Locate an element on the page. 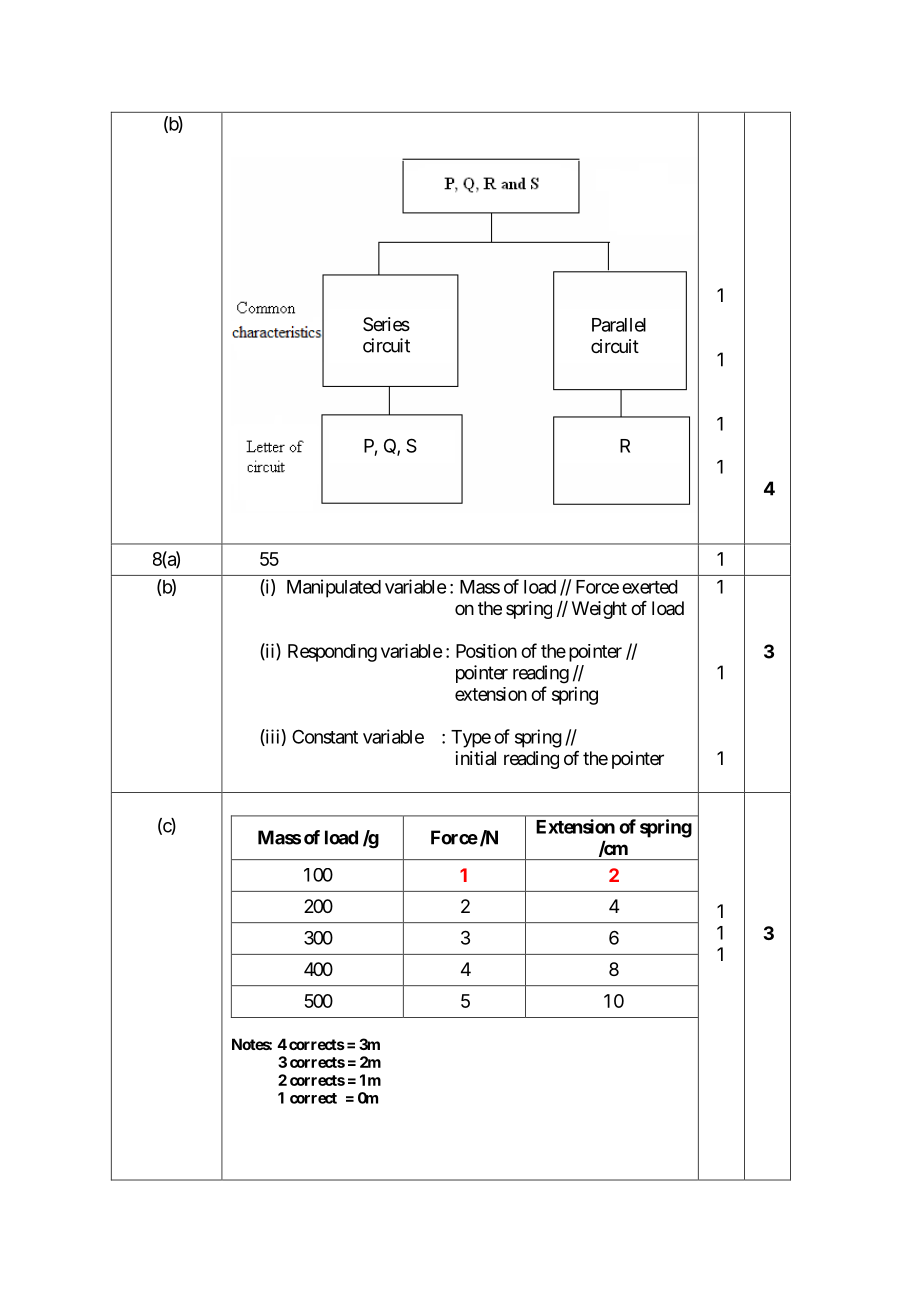  Weight is located at coordinates (599, 610).
